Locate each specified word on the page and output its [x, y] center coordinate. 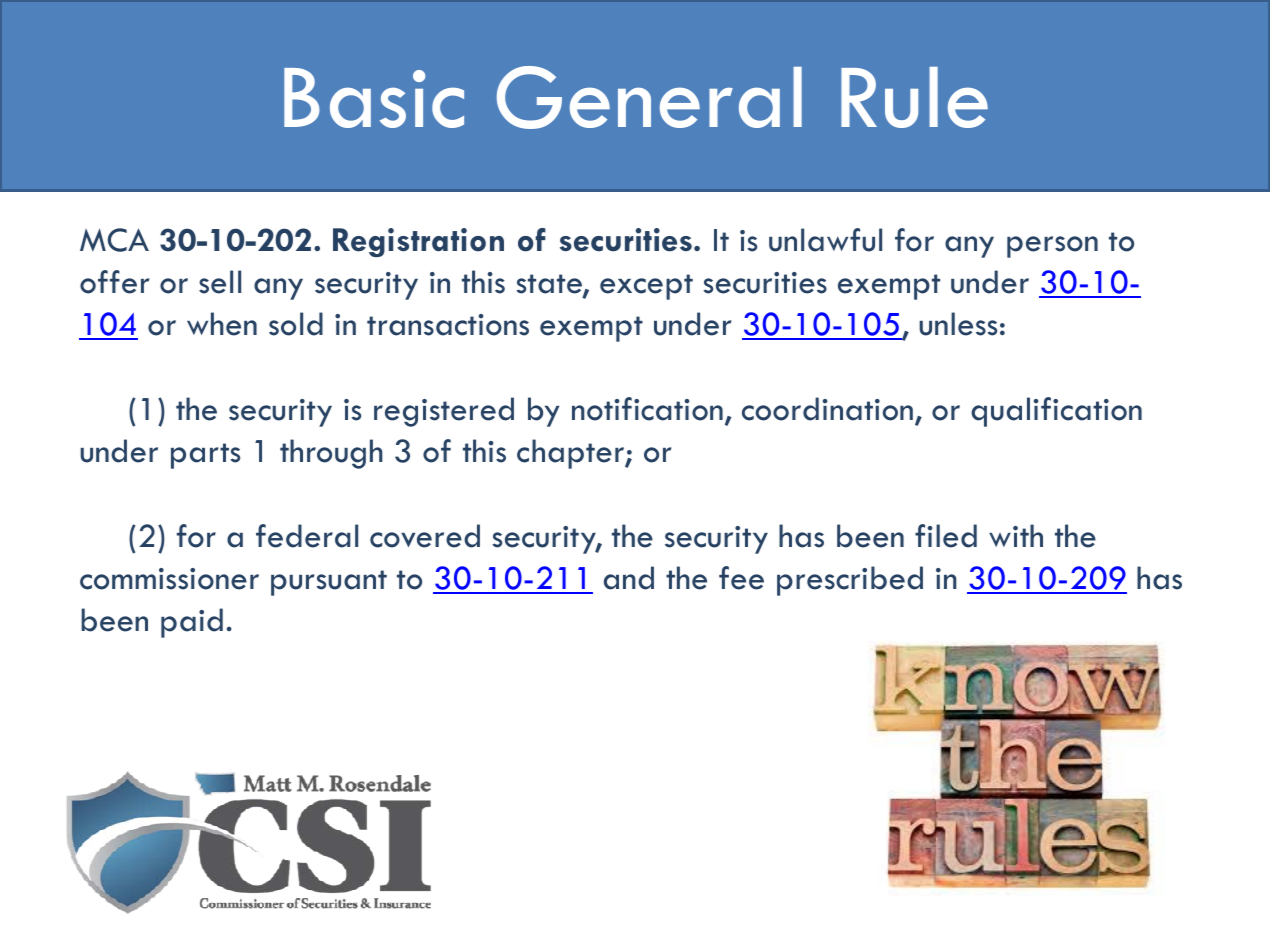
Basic [374, 98]
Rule [914, 97]
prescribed [850, 581]
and [629, 578]
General [649, 97]
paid [192, 623]
